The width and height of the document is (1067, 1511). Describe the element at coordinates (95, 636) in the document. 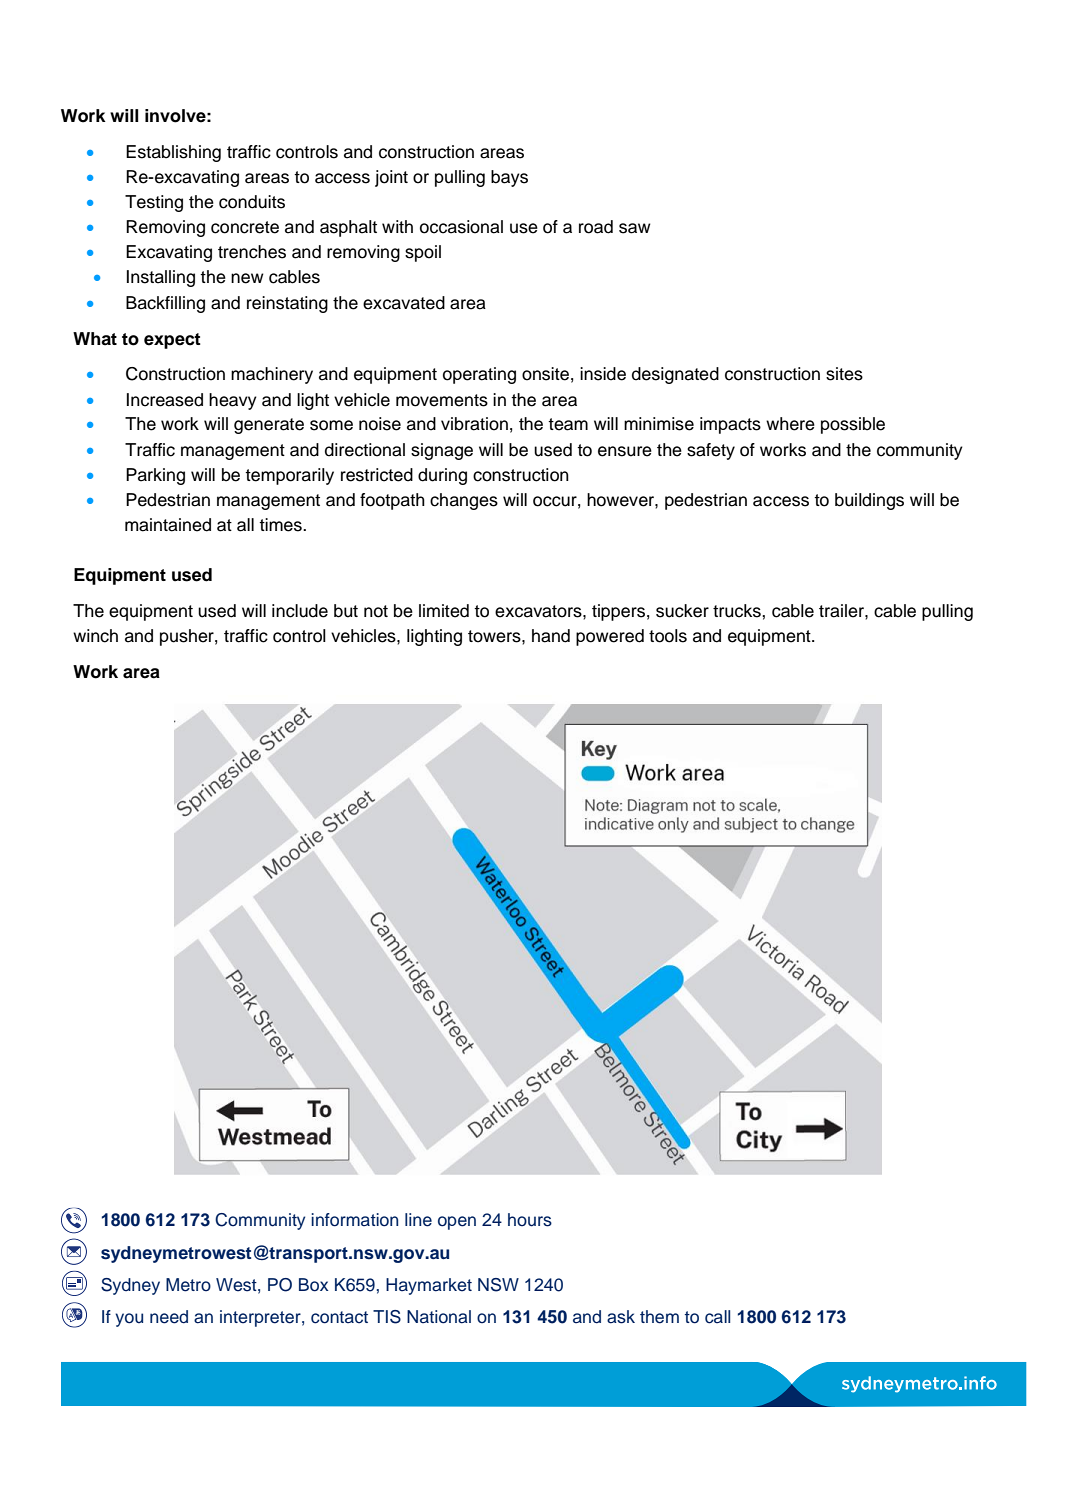

I see `winch` at that location.
